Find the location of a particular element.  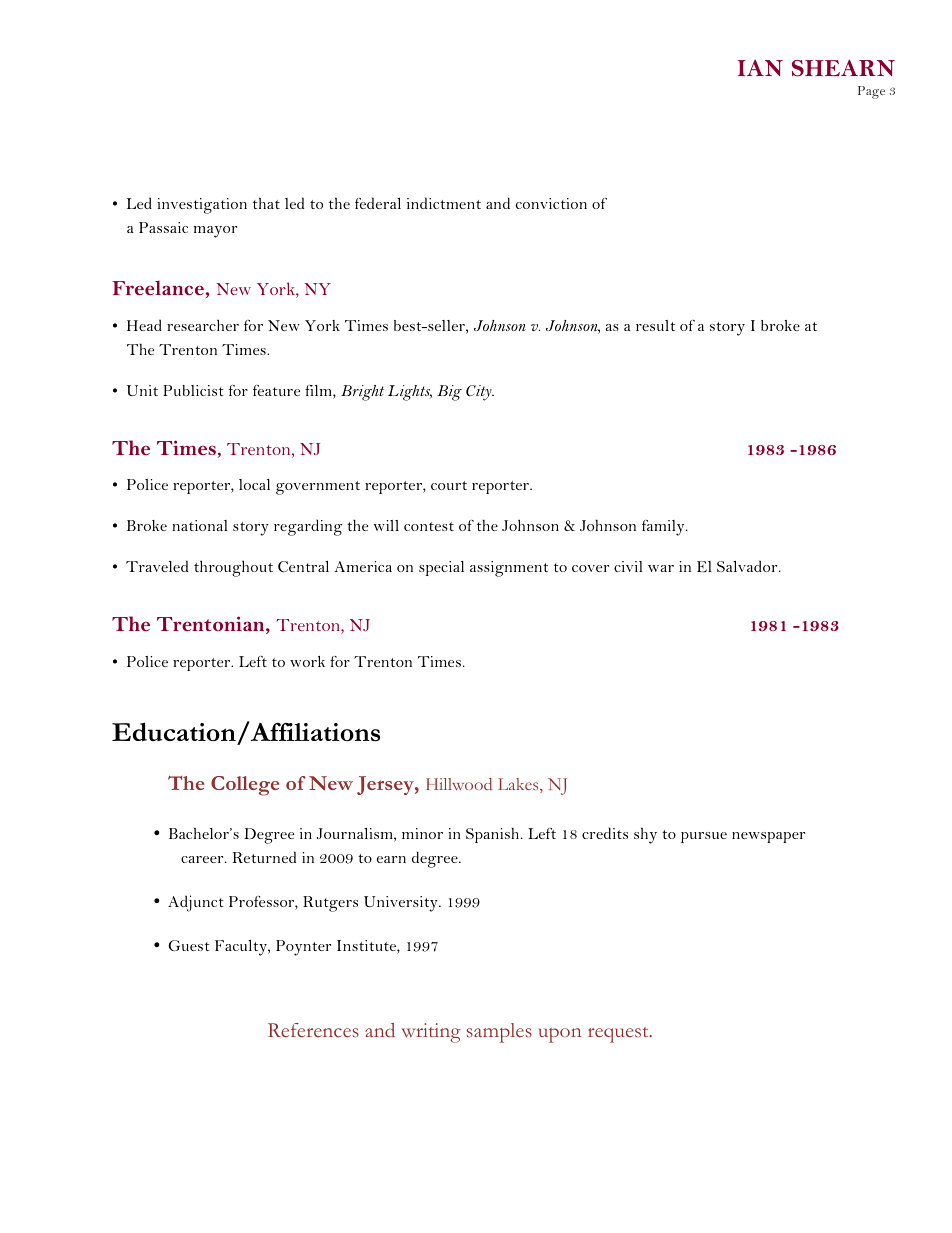

that is located at coordinates (266, 203).
